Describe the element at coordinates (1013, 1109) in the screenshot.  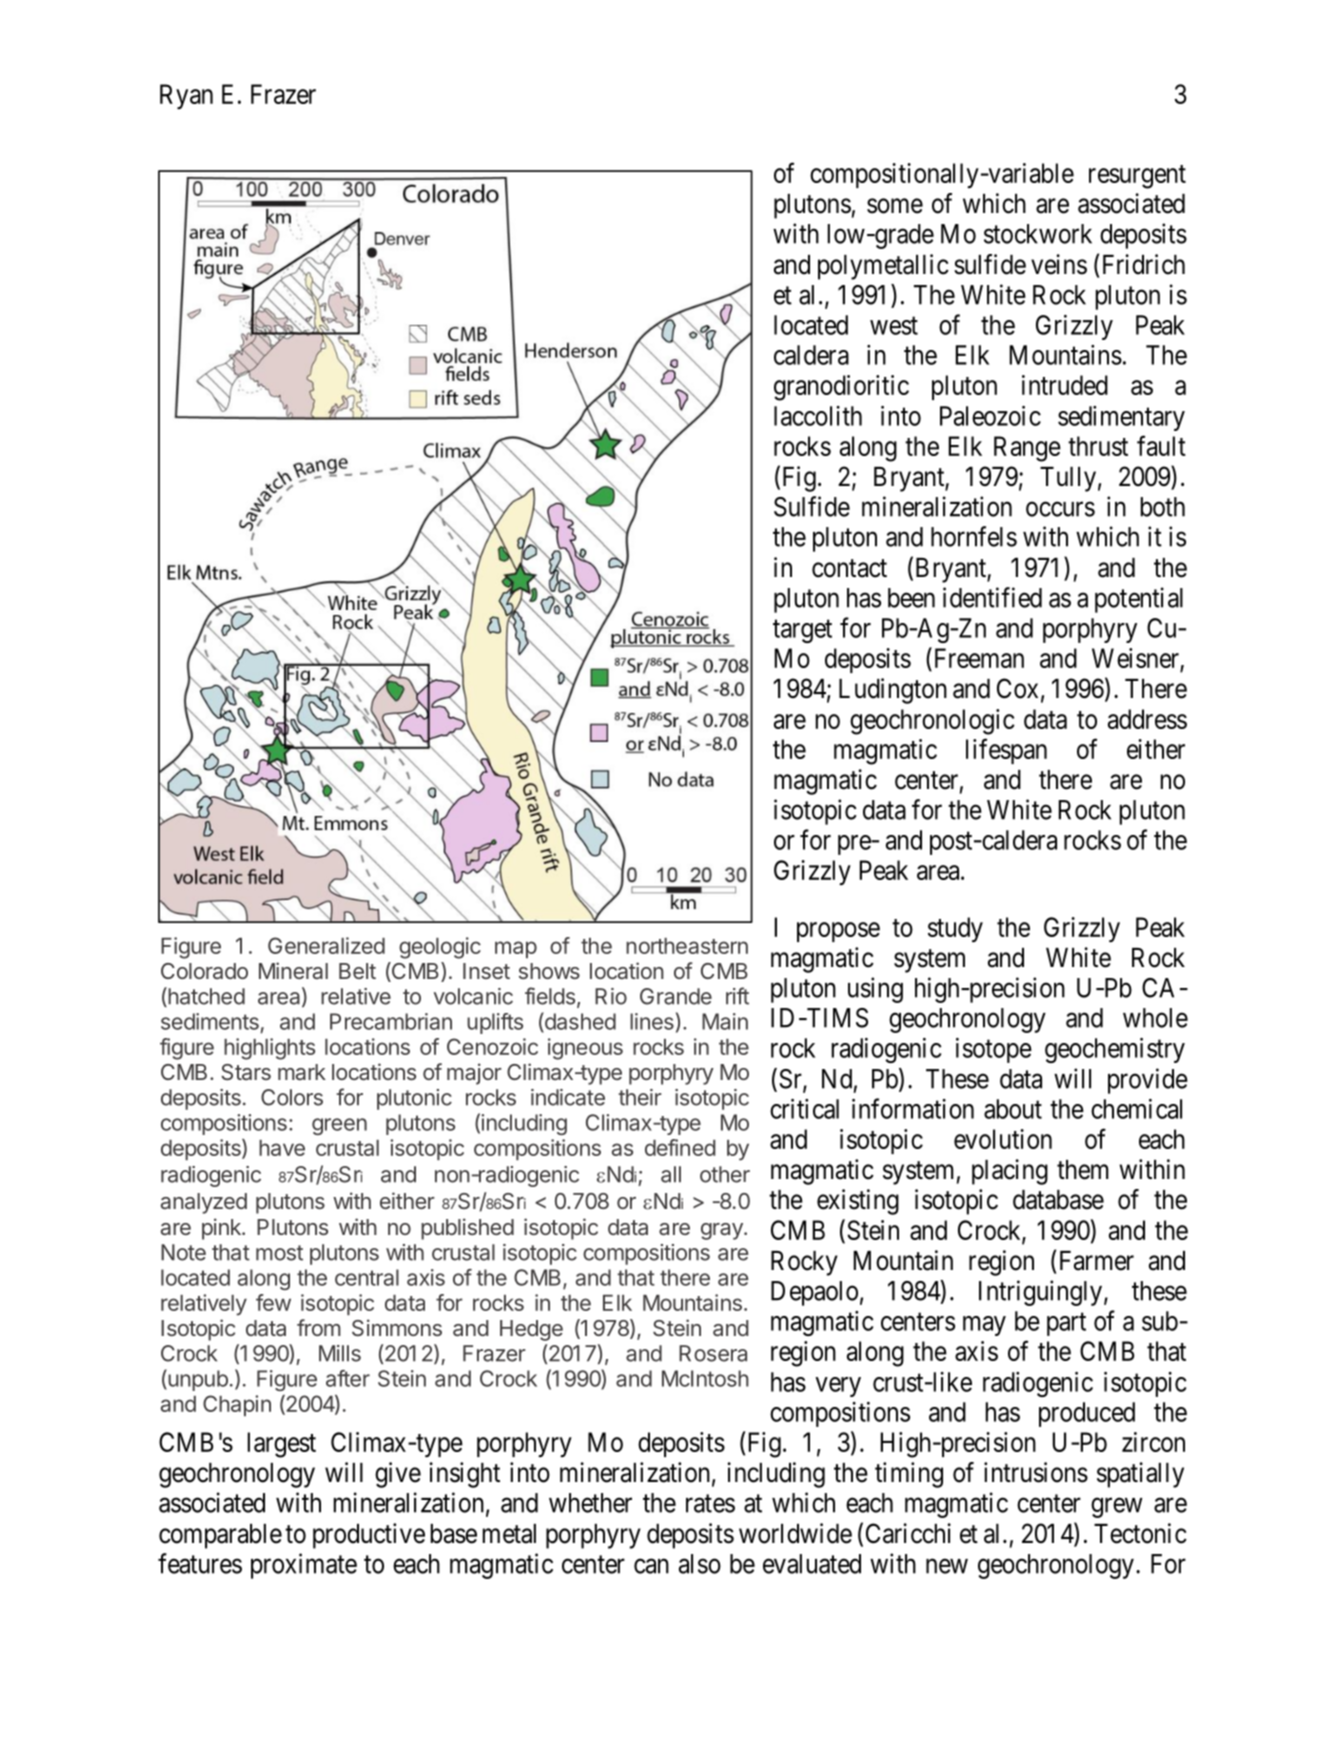
I see `about` at that location.
